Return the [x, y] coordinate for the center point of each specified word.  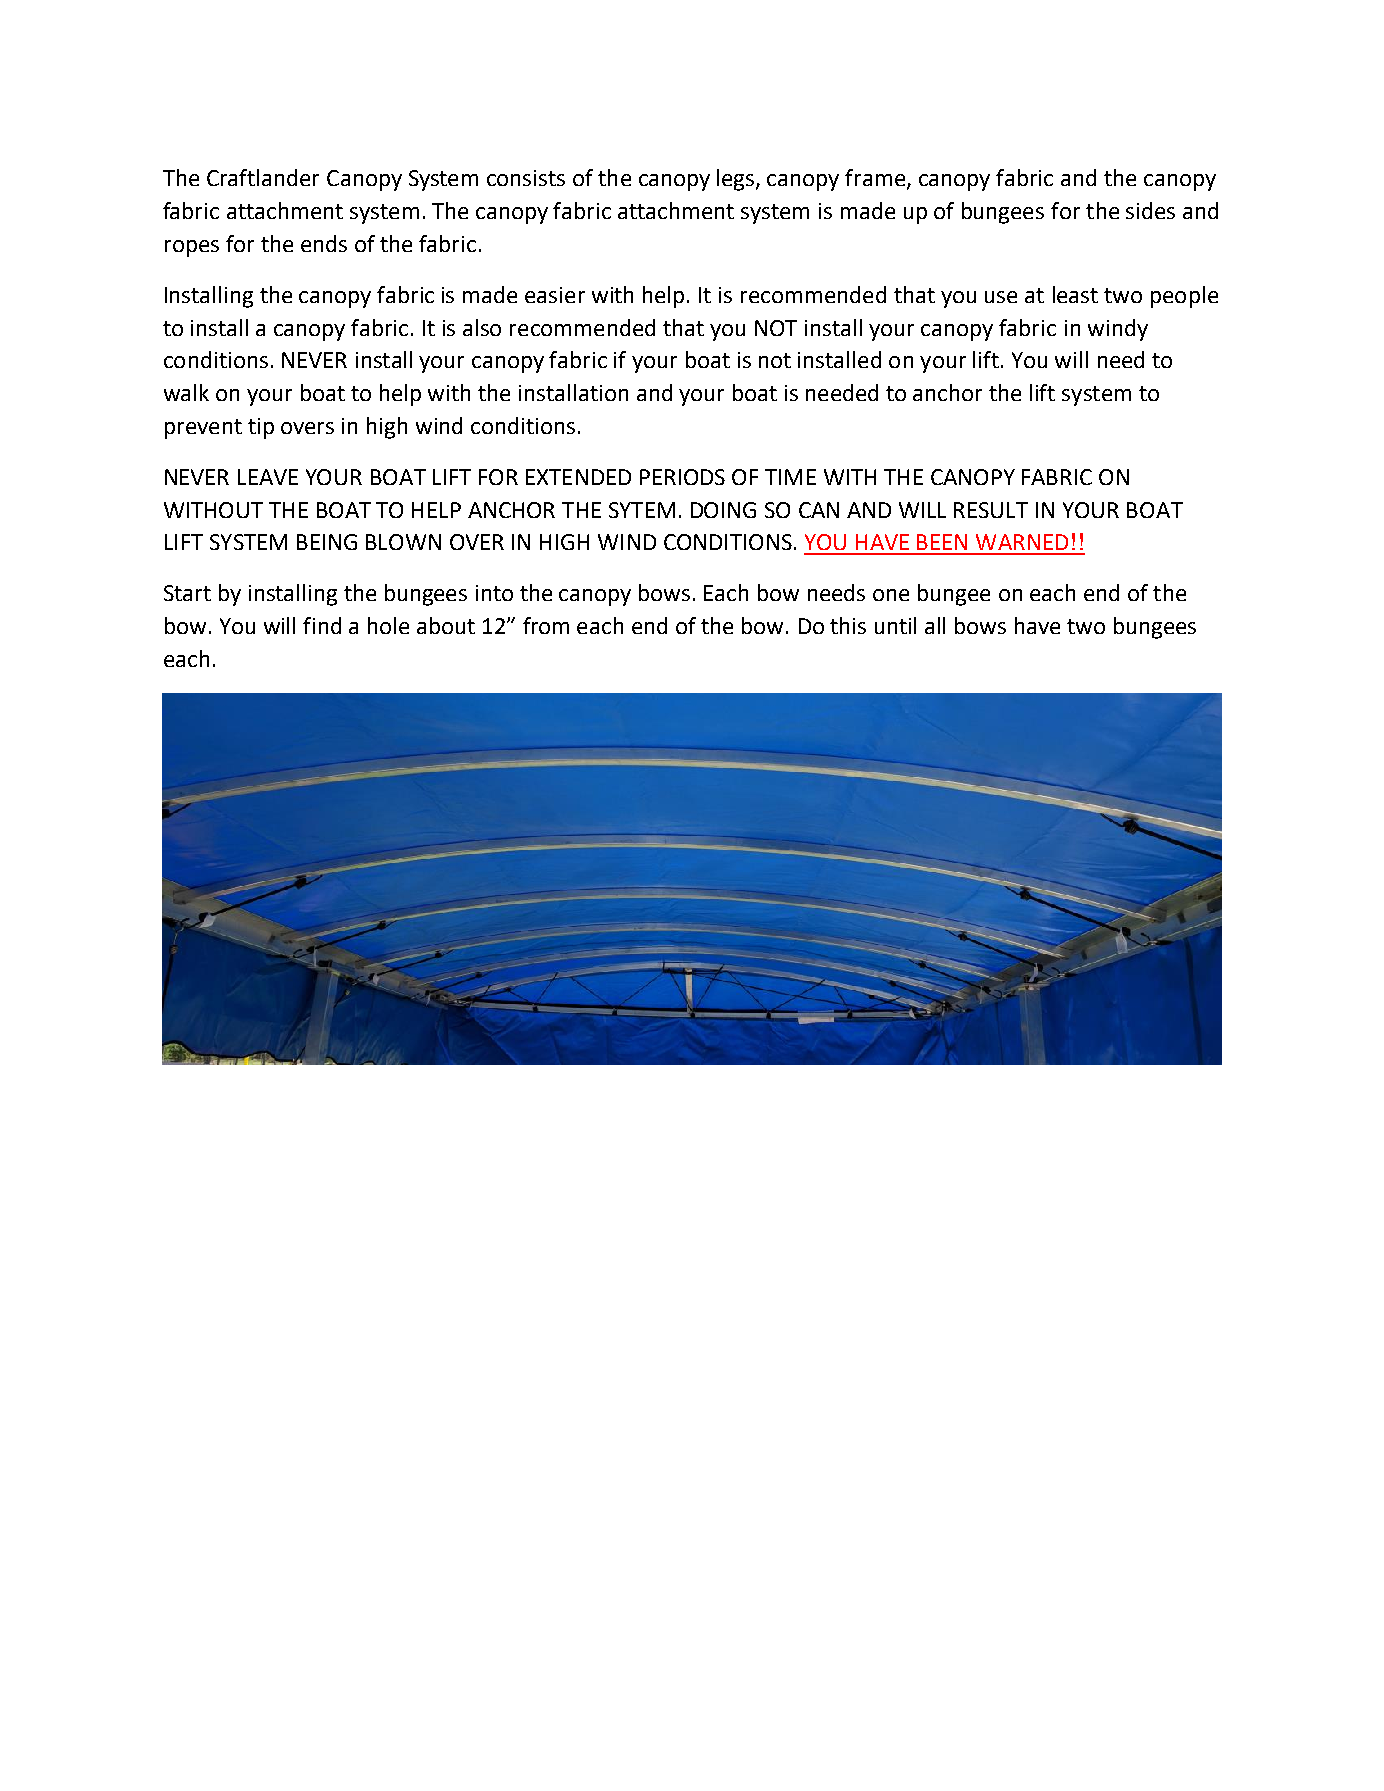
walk [186, 392]
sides [1150, 210]
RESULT [991, 510]
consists [526, 178]
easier [555, 295]
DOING [723, 510]
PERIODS [682, 477]
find [322, 625]
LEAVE [268, 477]
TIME [790, 477]
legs [737, 180]
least [1075, 294]
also [482, 327]
